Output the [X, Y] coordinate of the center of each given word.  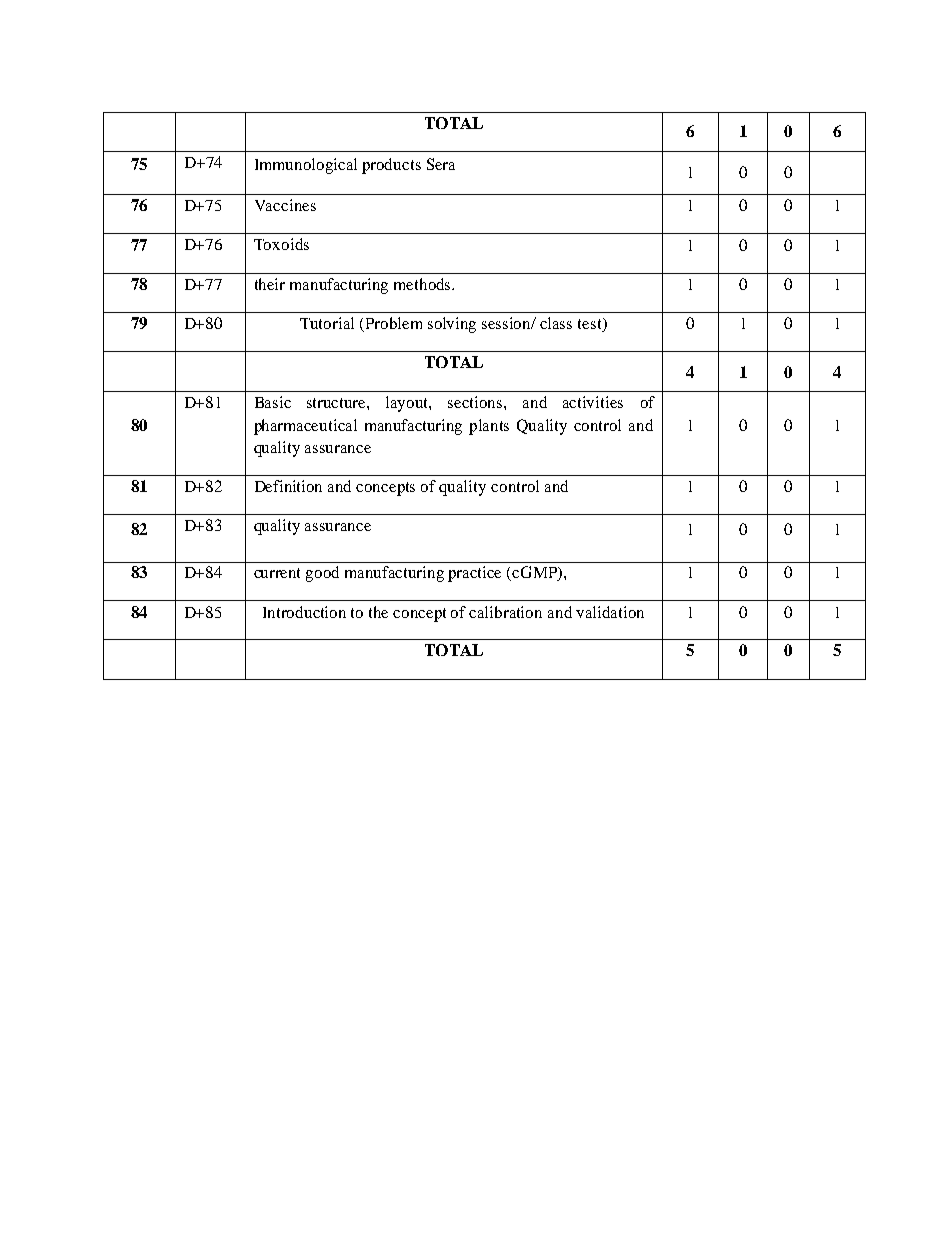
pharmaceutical [305, 427]
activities [593, 402]
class [556, 323]
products [391, 166]
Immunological [306, 166]
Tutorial [327, 323]
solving [452, 325]
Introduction [304, 612]
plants [489, 427]
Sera [441, 164]
